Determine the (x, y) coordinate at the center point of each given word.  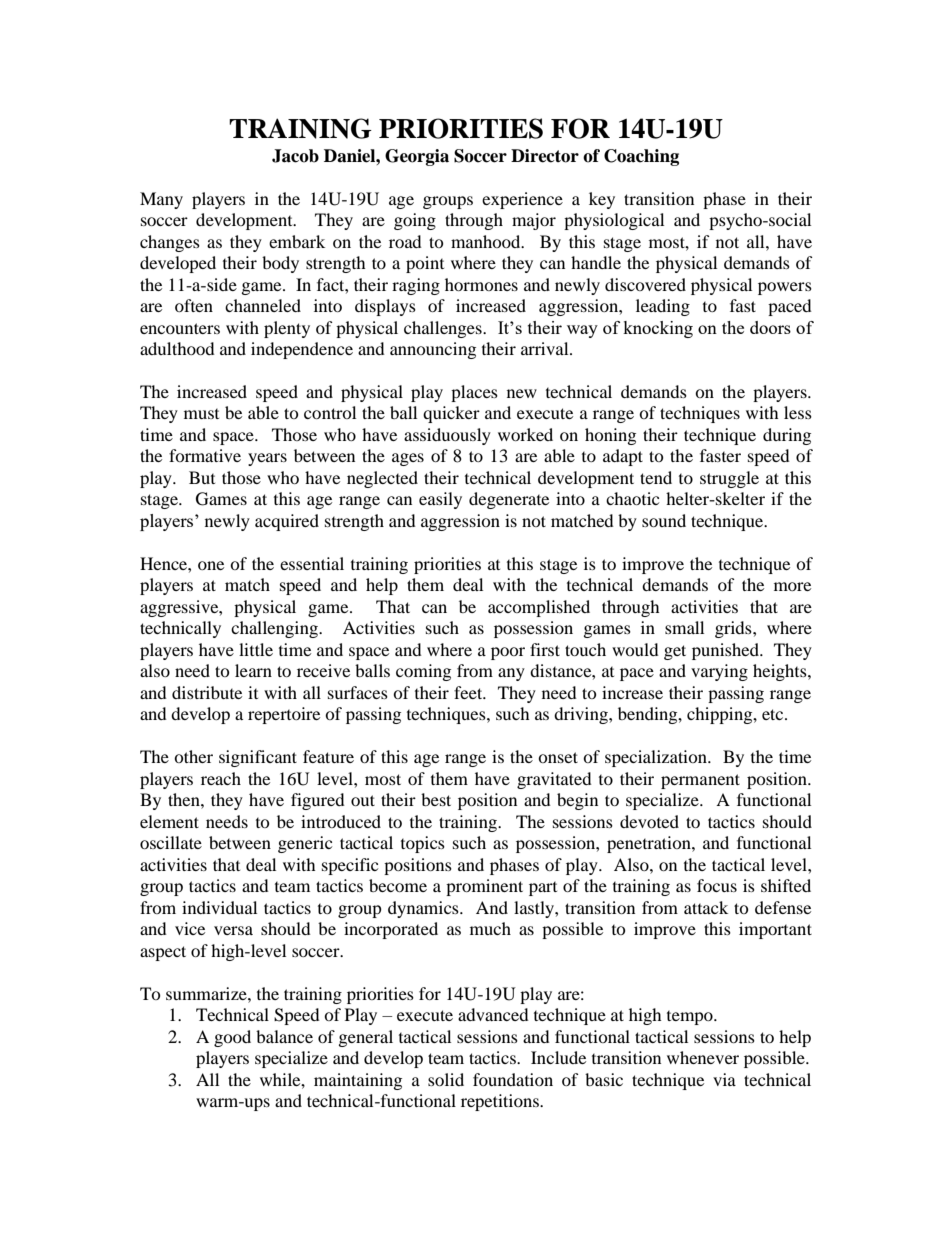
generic (305, 844)
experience (522, 200)
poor (508, 653)
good (232, 1038)
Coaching (641, 157)
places (474, 393)
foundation (513, 1079)
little (256, 649)
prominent (484, 887)
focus (717, 885)
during (787, 436)
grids (734, 629)
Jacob (295, 156)
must (201, 414)
